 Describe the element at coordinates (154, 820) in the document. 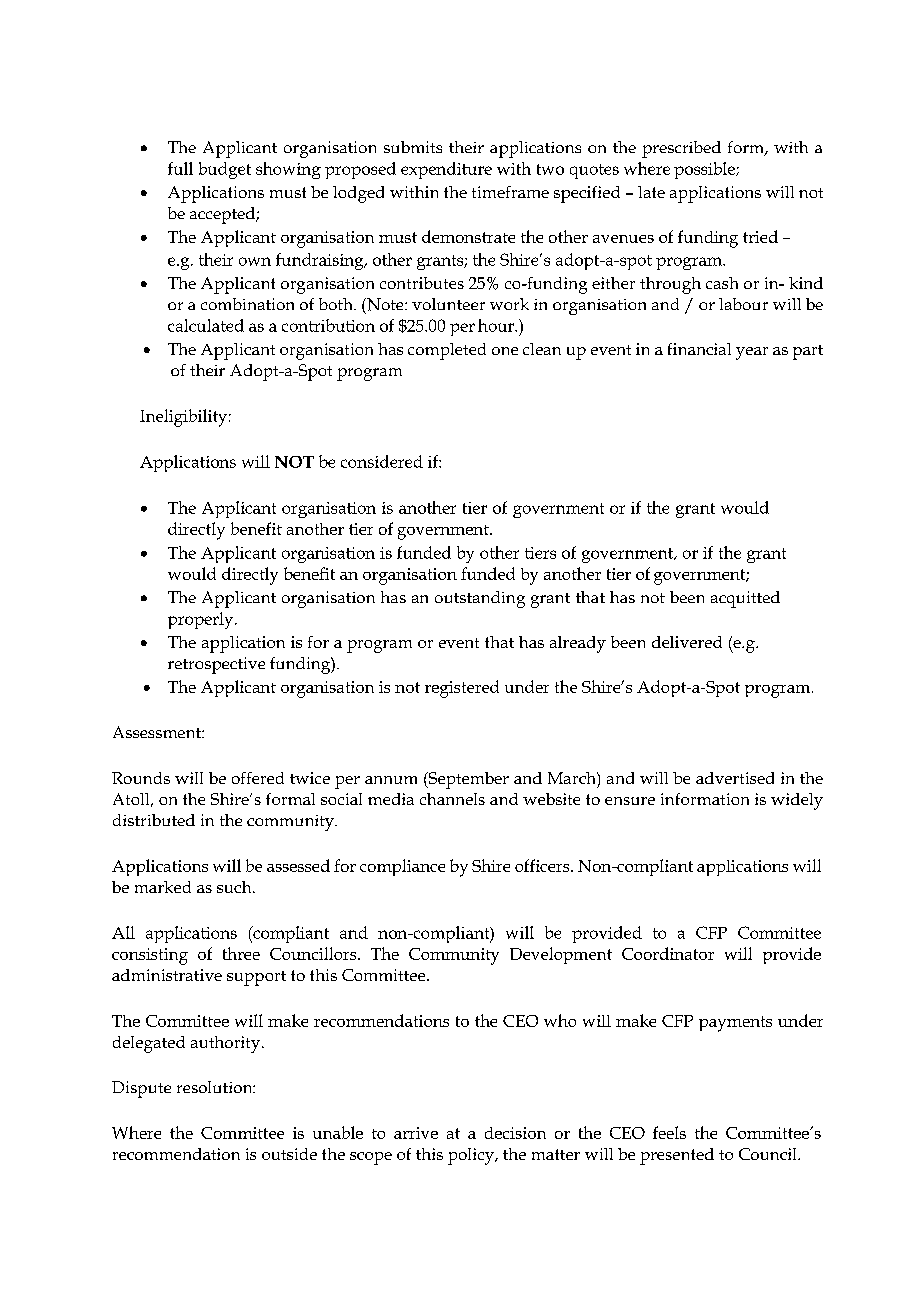

I see `distributed` at that location.
